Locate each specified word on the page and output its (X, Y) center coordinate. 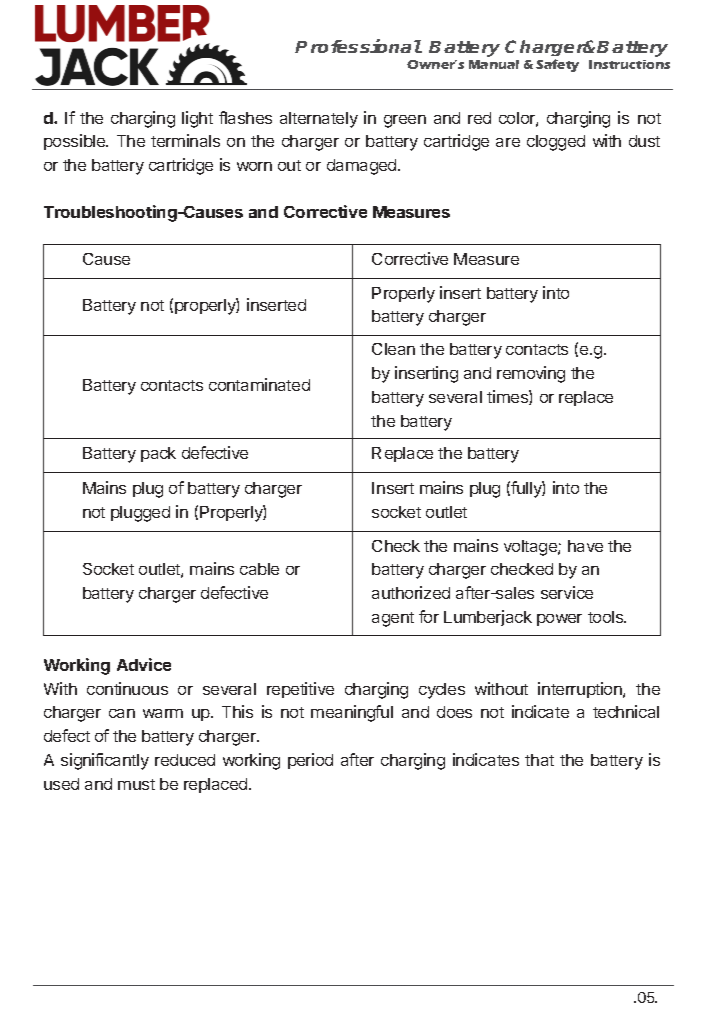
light (197, 119)
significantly (105, 761)
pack (158, 454)
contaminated (259, 384)
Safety (557, 65)
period (310, 761)
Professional (358, 46)
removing (531, 374)
